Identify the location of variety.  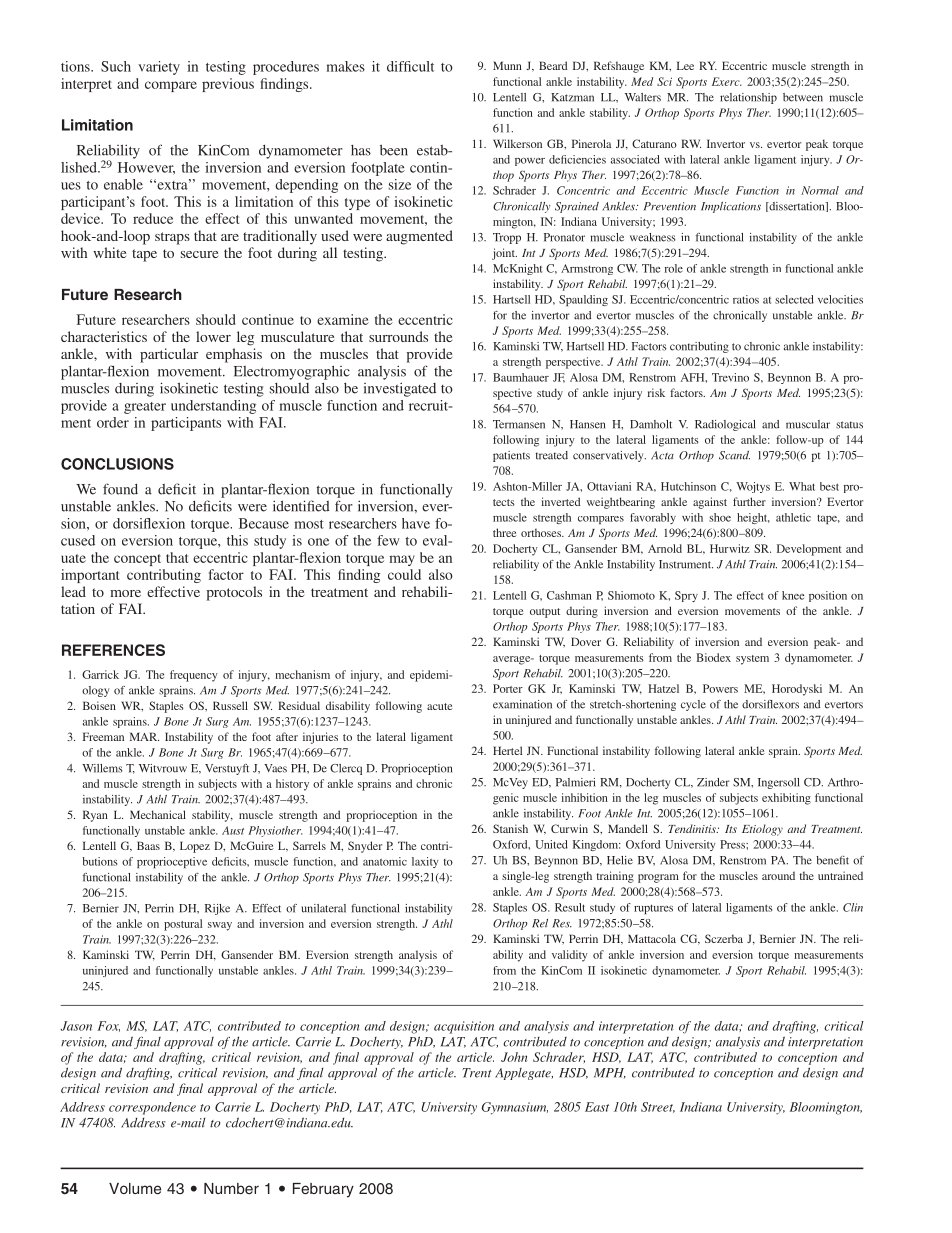
(159, 68).
